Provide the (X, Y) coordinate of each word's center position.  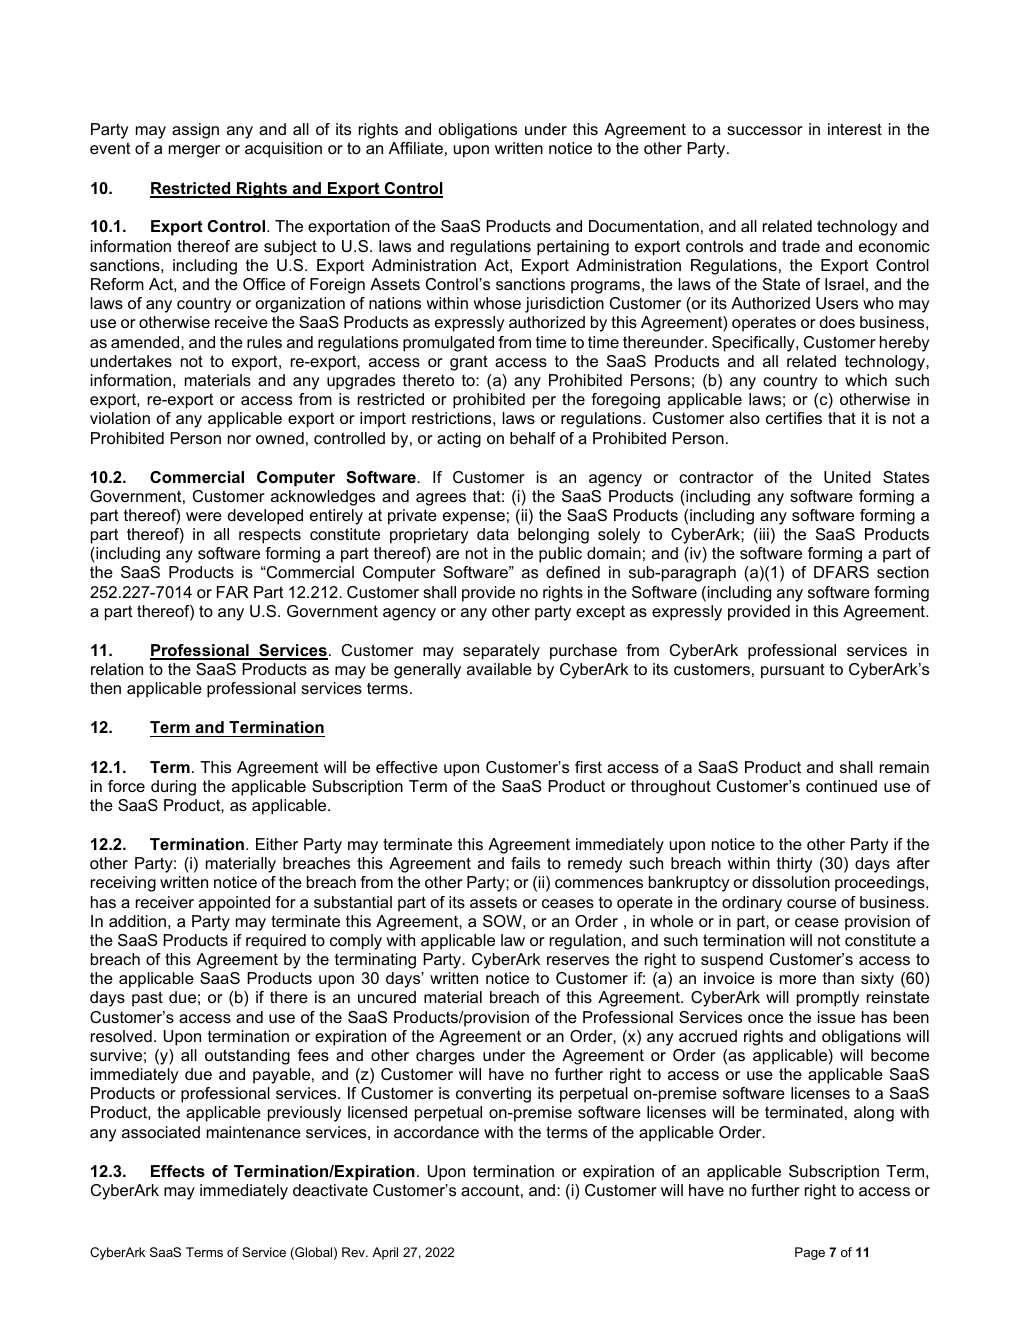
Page (810, 1253)
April (385, 1253)
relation (117, 669)
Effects (178, 1171)
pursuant (793, 671)
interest (855, 129)
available (499, 669)
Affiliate (416, 148)
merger (194, 151)
